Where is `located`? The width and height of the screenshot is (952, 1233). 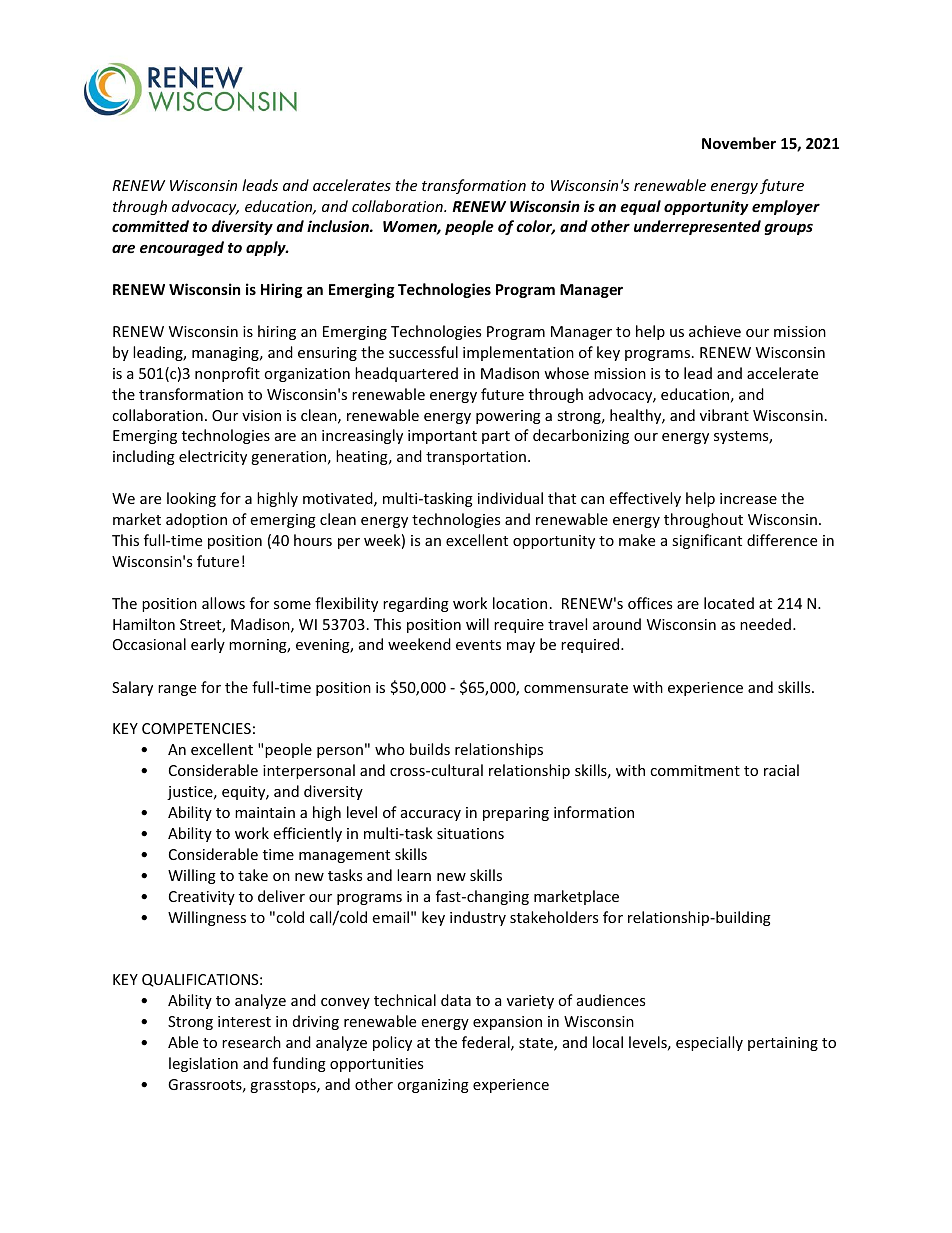 located is located at coordinates (729, 603).
